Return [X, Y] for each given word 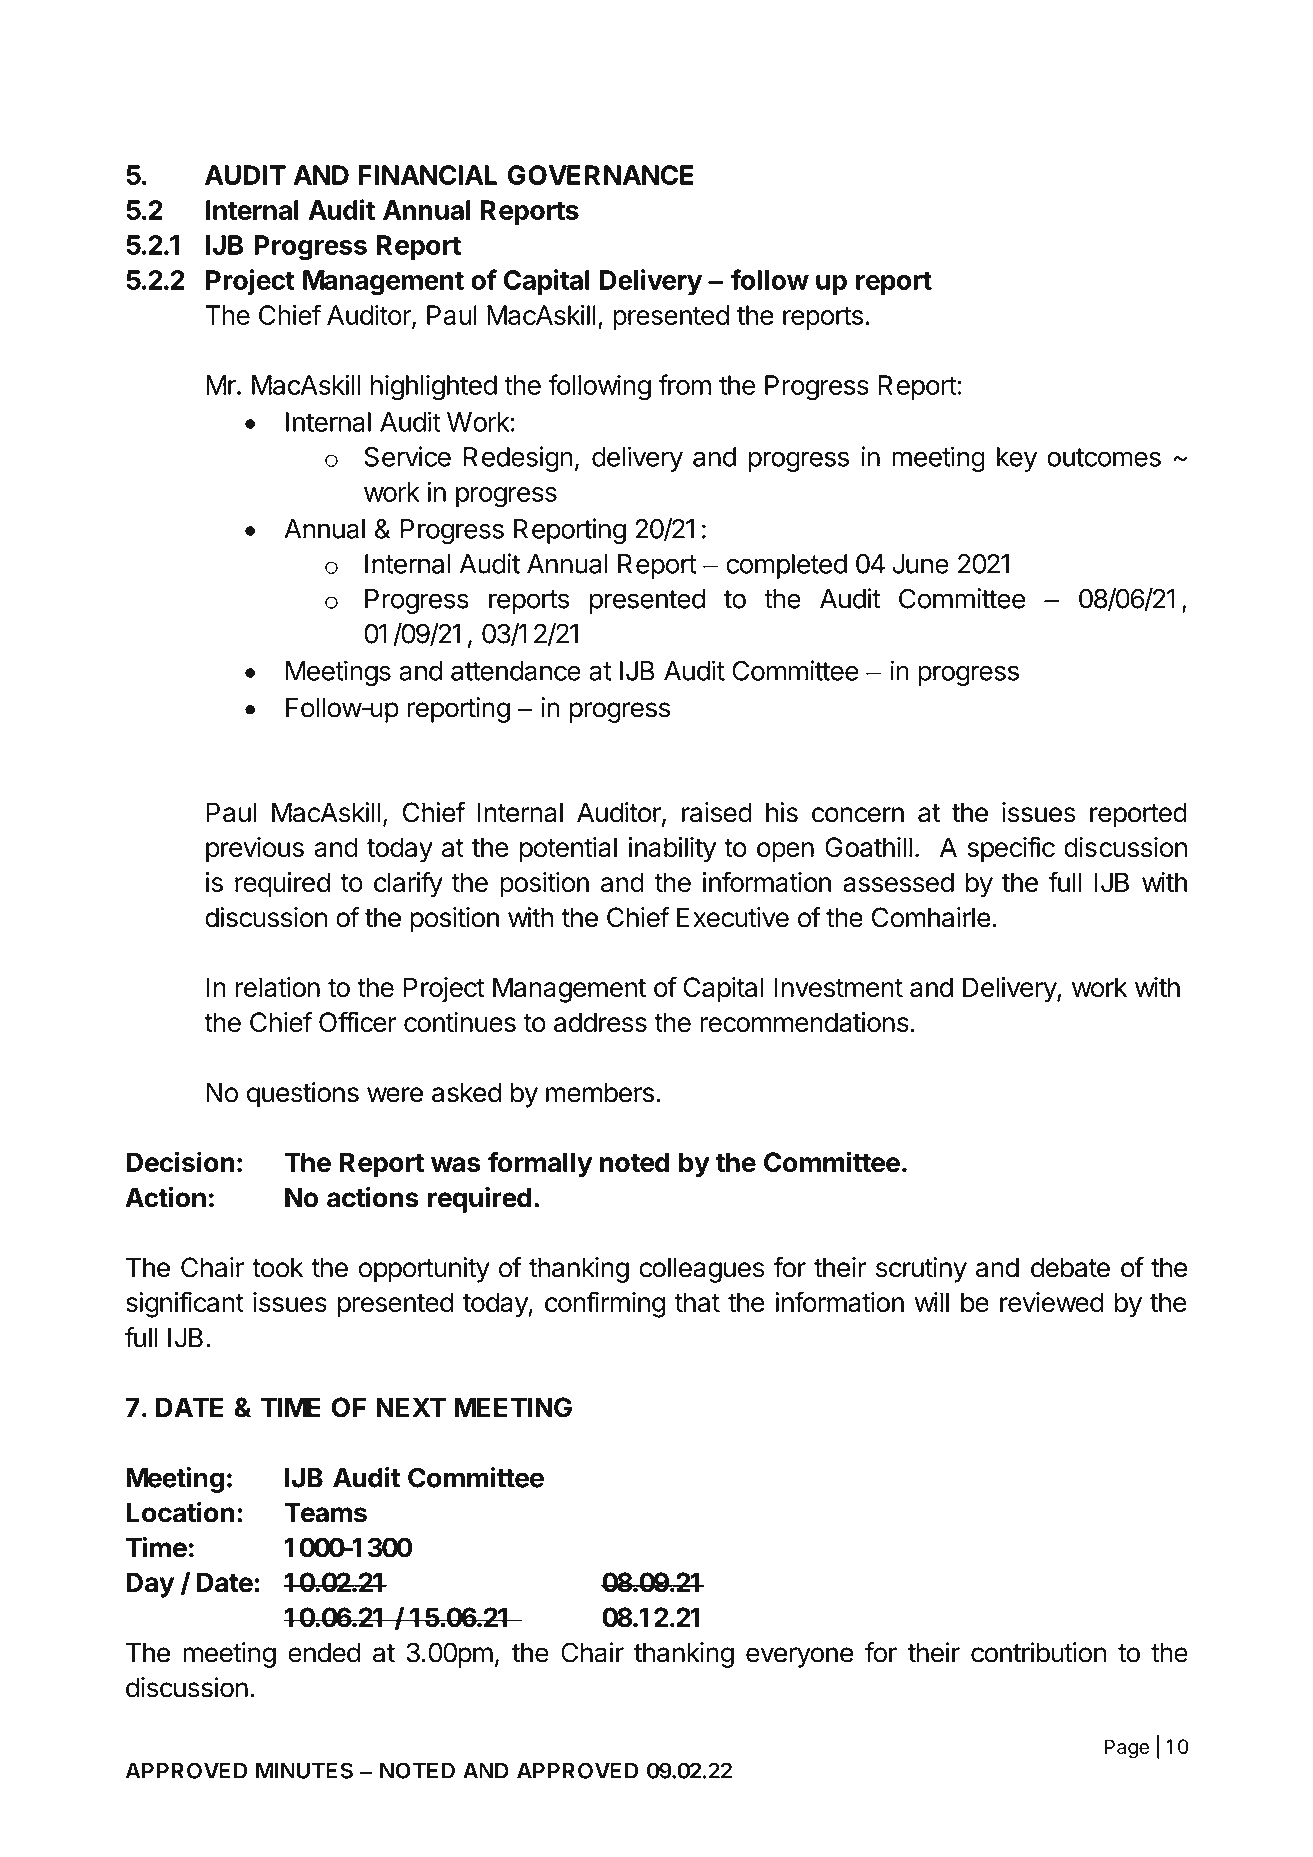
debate [1070, 1267]
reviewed [1052, 1302]
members [600, 1092]
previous [255, 850]
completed [786, 566]
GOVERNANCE [601, 175]
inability [672, 850]
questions [303, 1095]
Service [407, 456]
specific [1011, 849]
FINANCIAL [427, 175]
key [1017, 459]
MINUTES [304, 1770]
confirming [605, 1304]
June [920, 564]
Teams [325, 1513]
